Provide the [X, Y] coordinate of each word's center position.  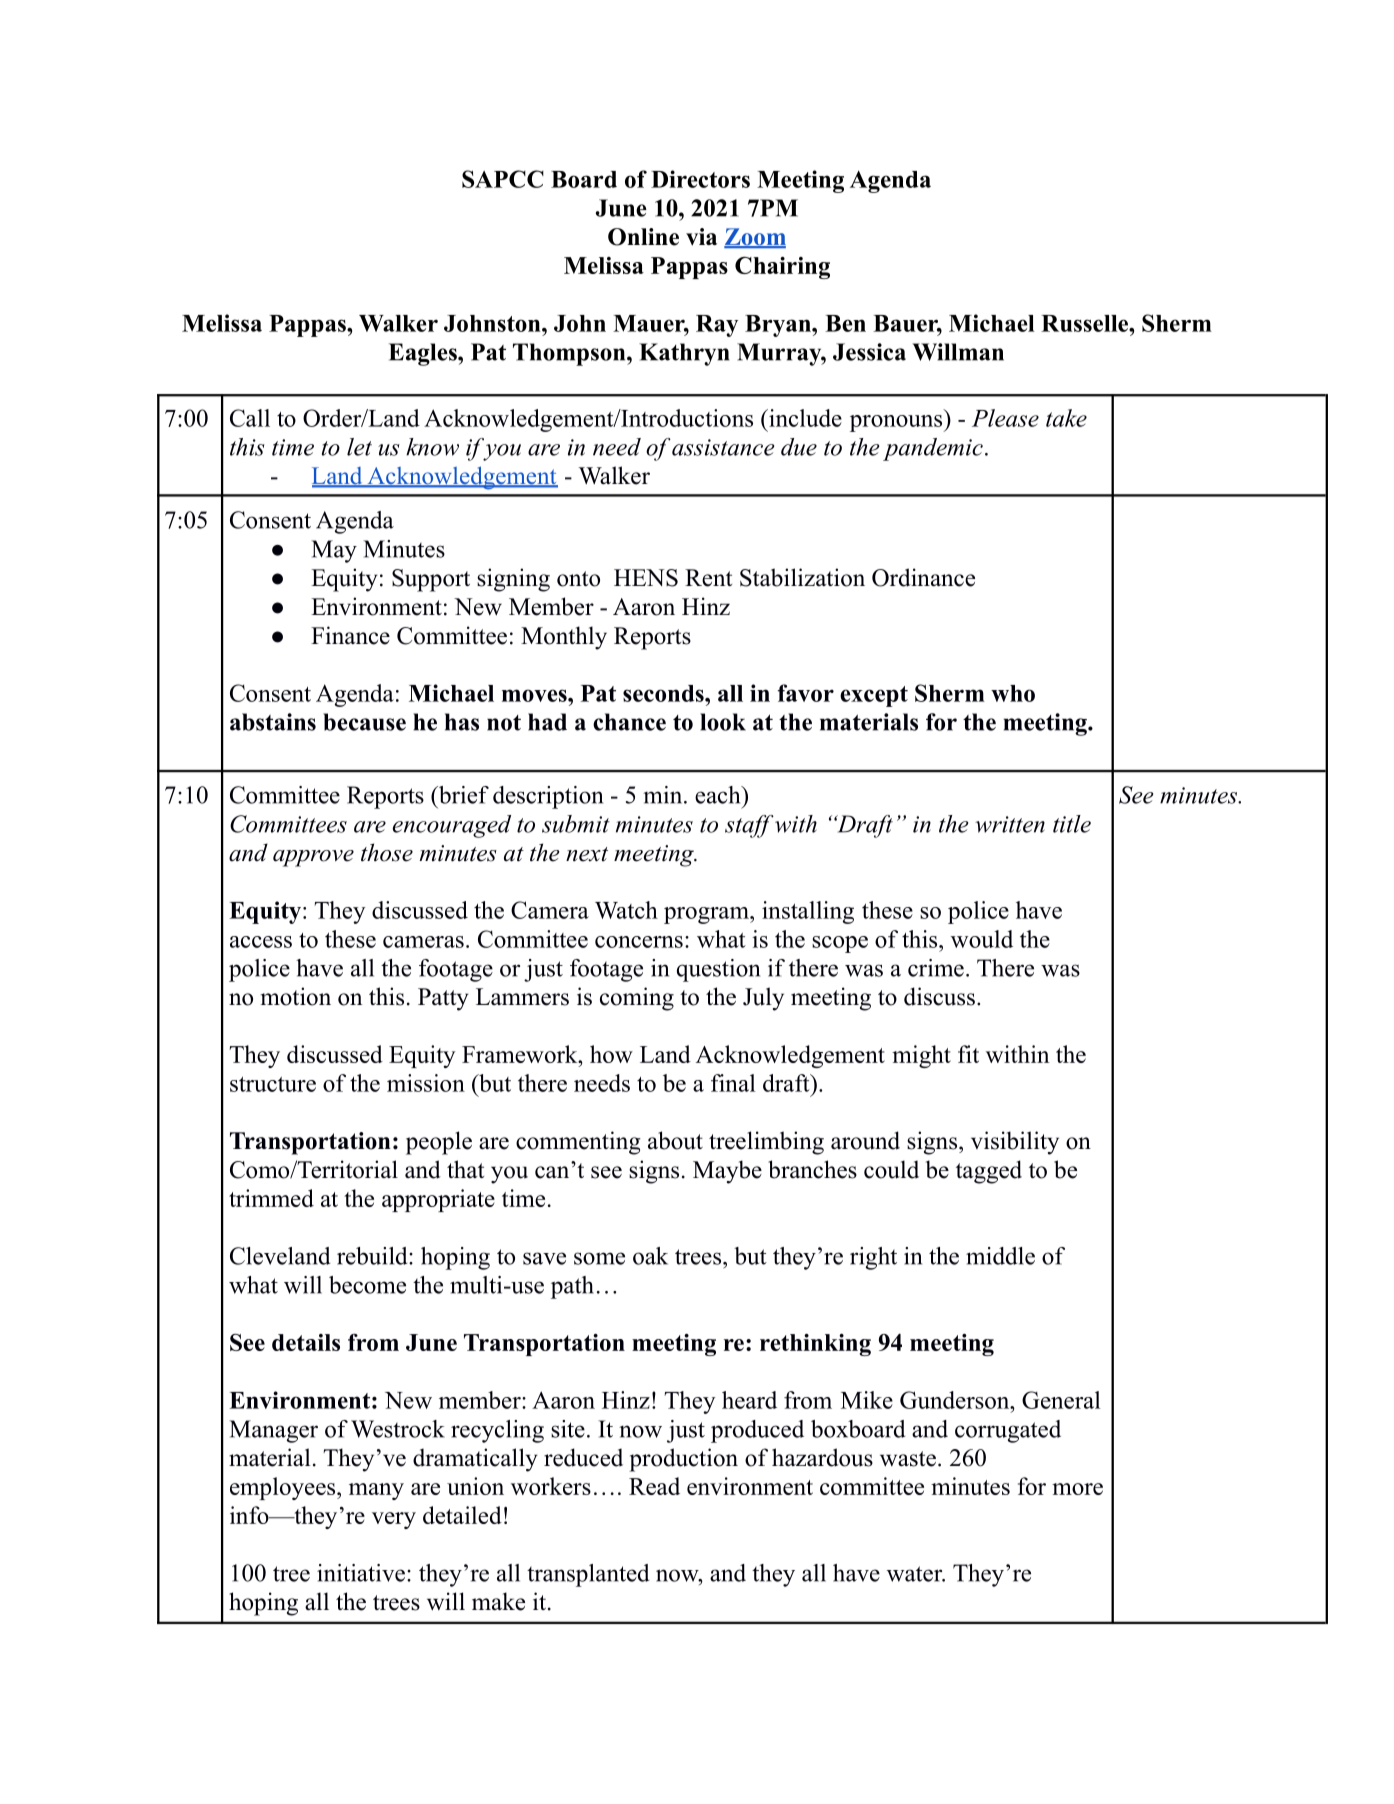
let [359, 447]
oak [650, 1256]
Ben [845, 323]
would [982, 939]
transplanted [588, 1575]
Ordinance [923, 577]
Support [431, 580]
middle [1000, 1256]
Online [643, 237]
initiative [361, 1573]
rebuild [373, 1256]
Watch [626, 910]
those [387, 852]
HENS [646, 578]
